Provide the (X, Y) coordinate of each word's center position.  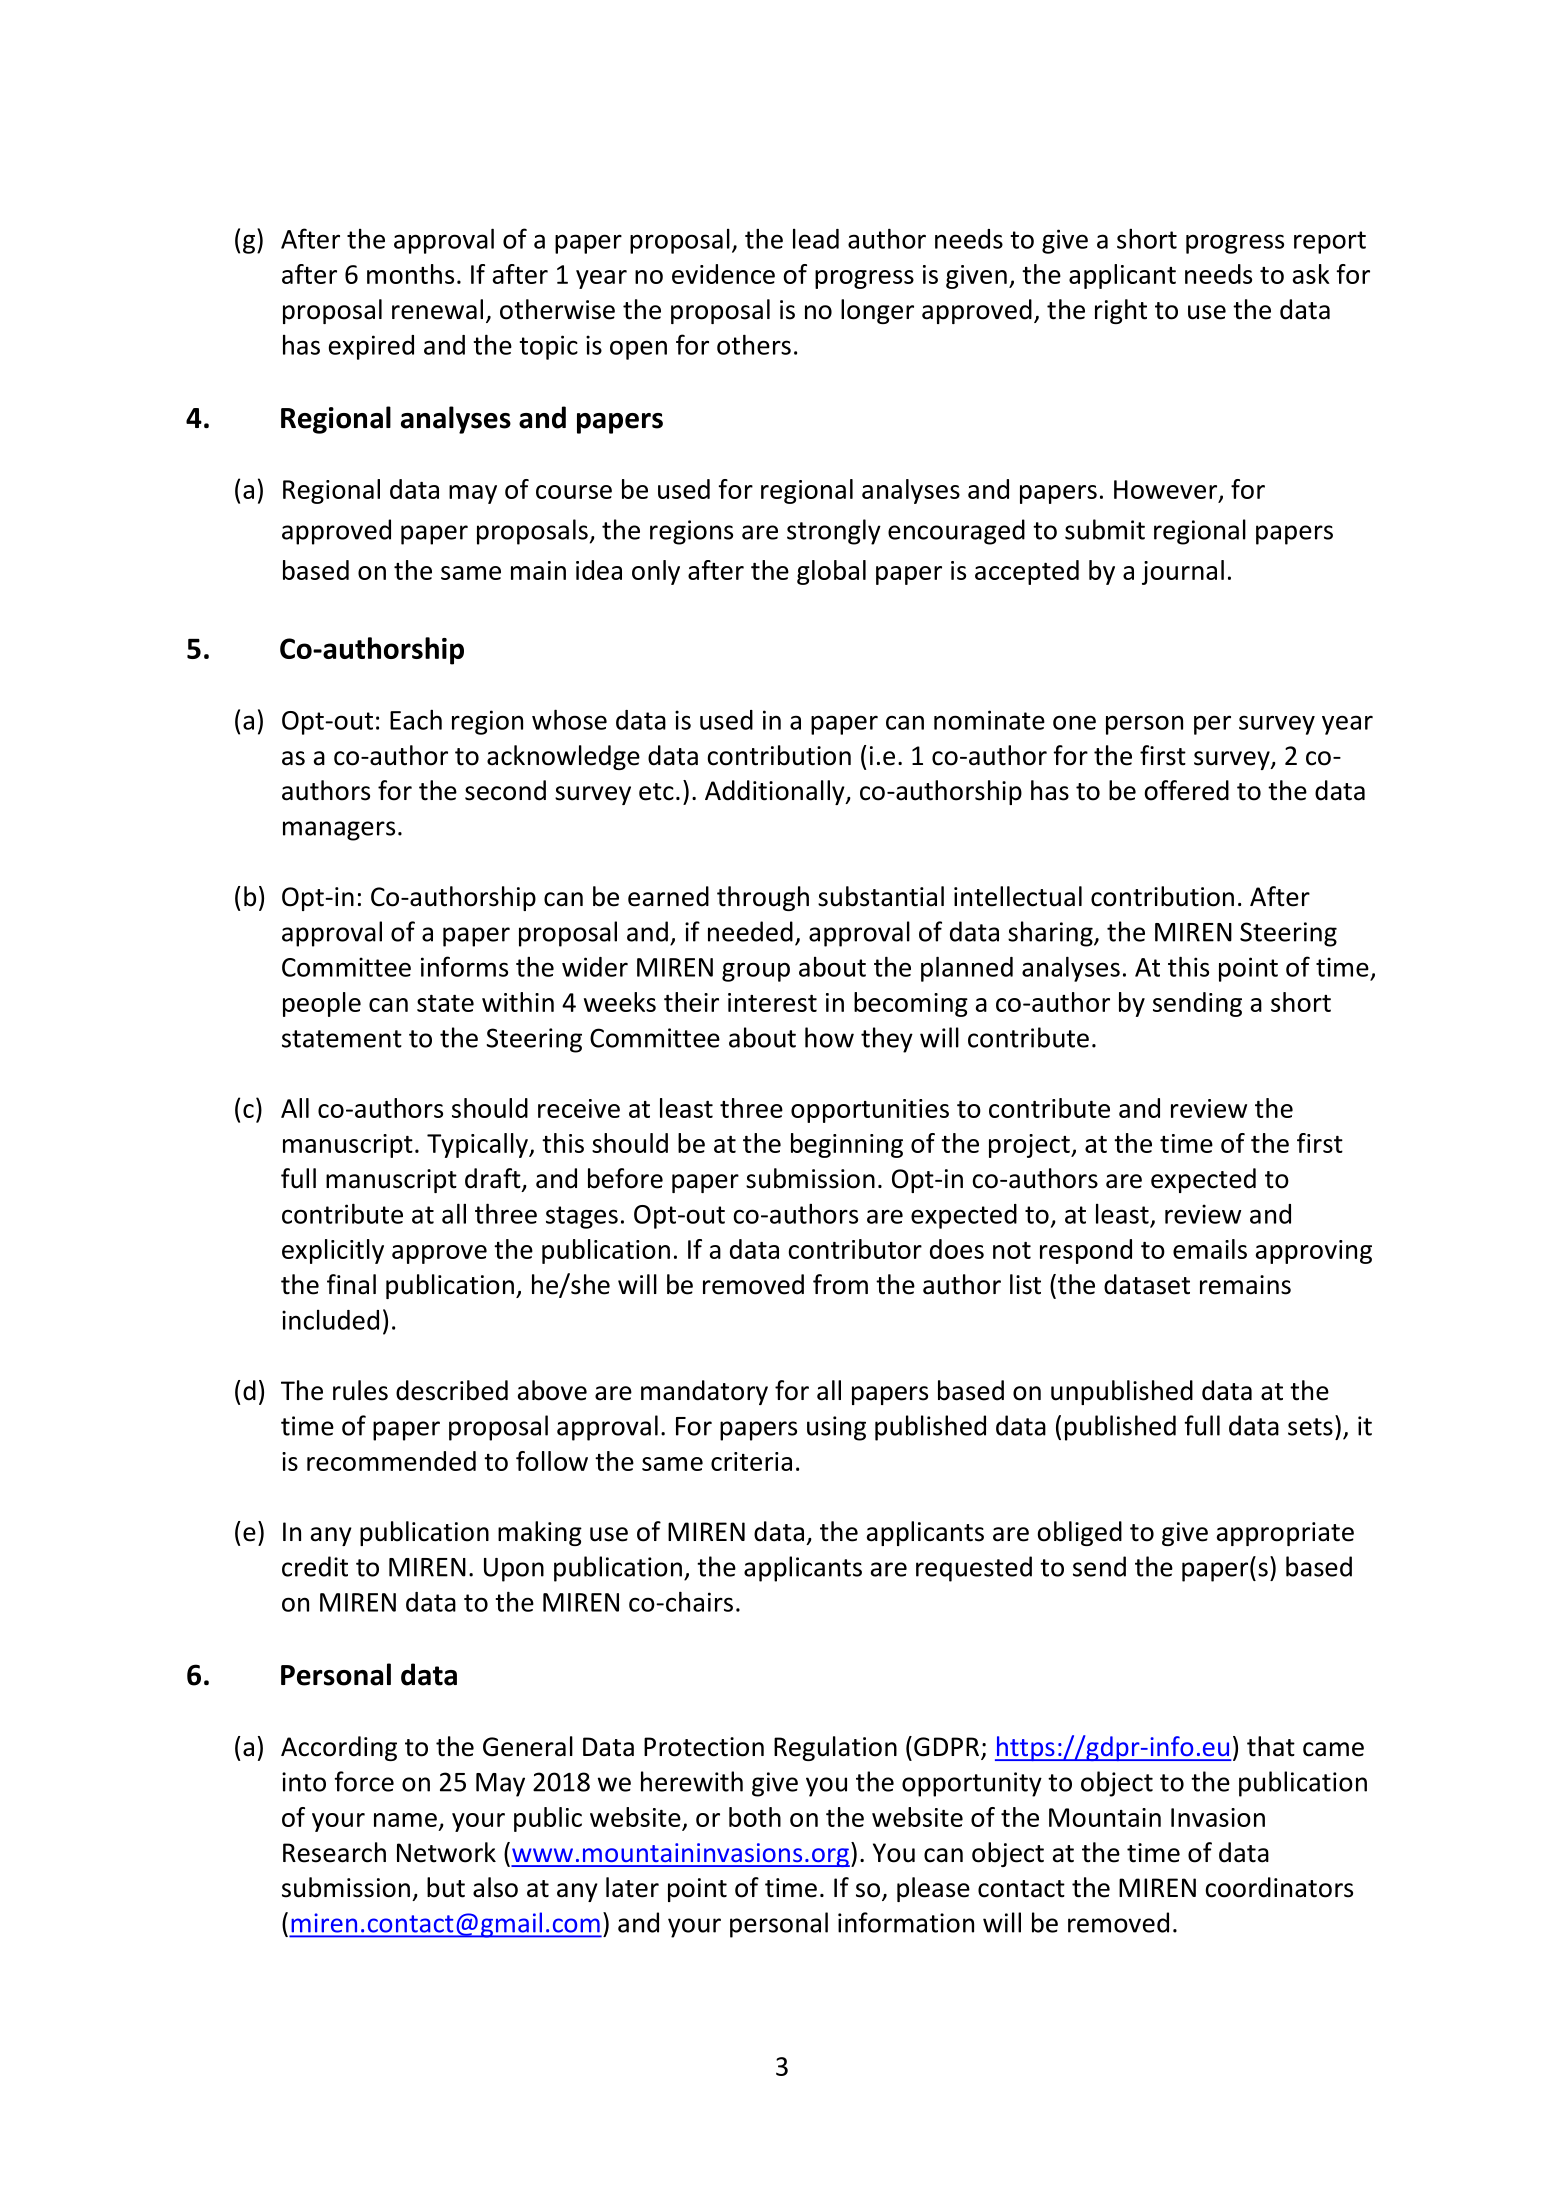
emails (1210, 1249)
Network (446, 1852)
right (1121, 311)
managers (339, 831)
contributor (855, 1249)
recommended (391, 1461)
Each (416, 719)
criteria (751, 1461)
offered (1186, 790)
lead (816, 239)
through (763, 898)
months (410, 274)
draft (494, 1179)
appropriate (1285, 1534)
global (831, 572)
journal (1183, 572)
